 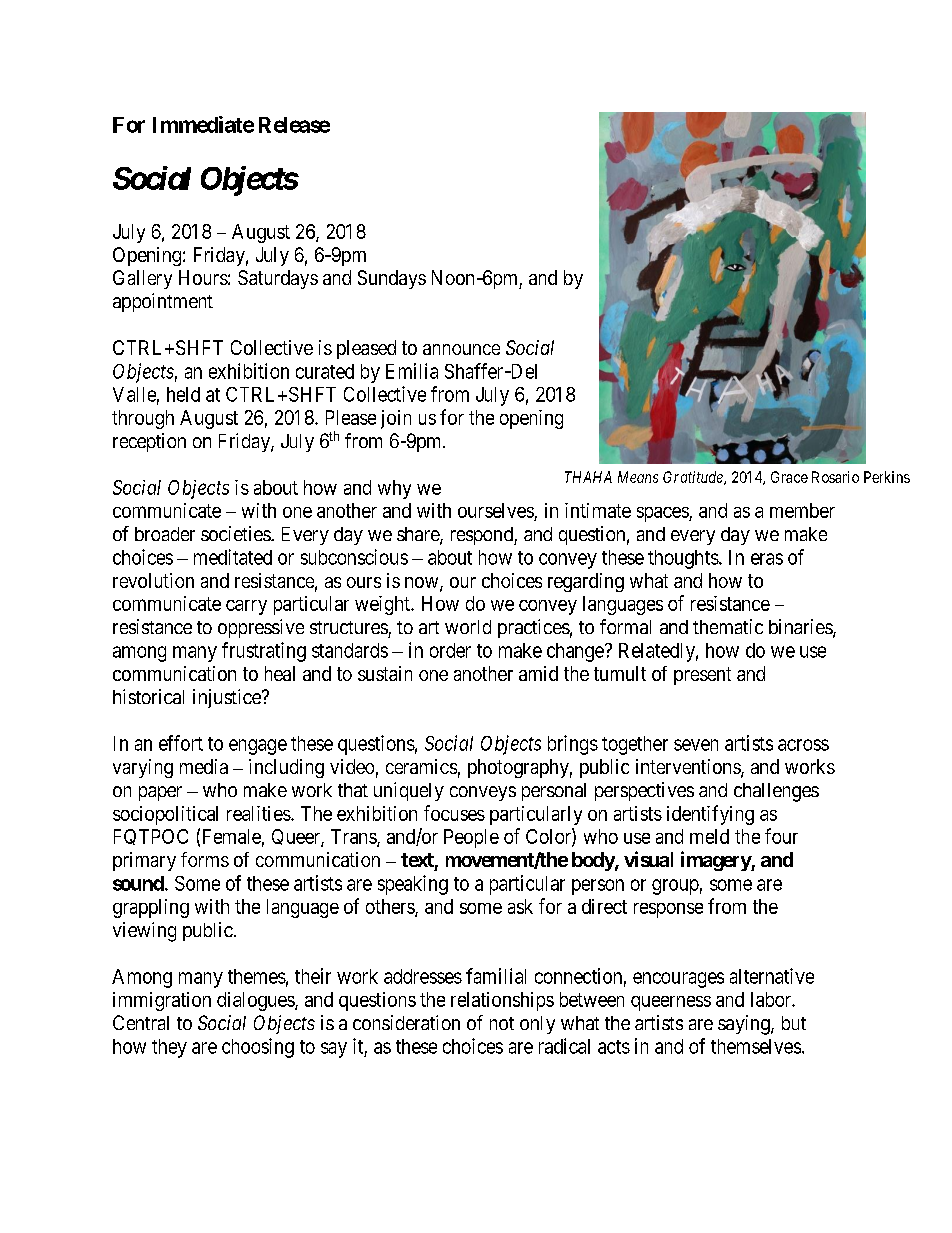 What do you see at coordinates (781, 836) in the screenshot?
I see `four` at bounding box center [781, 836].
